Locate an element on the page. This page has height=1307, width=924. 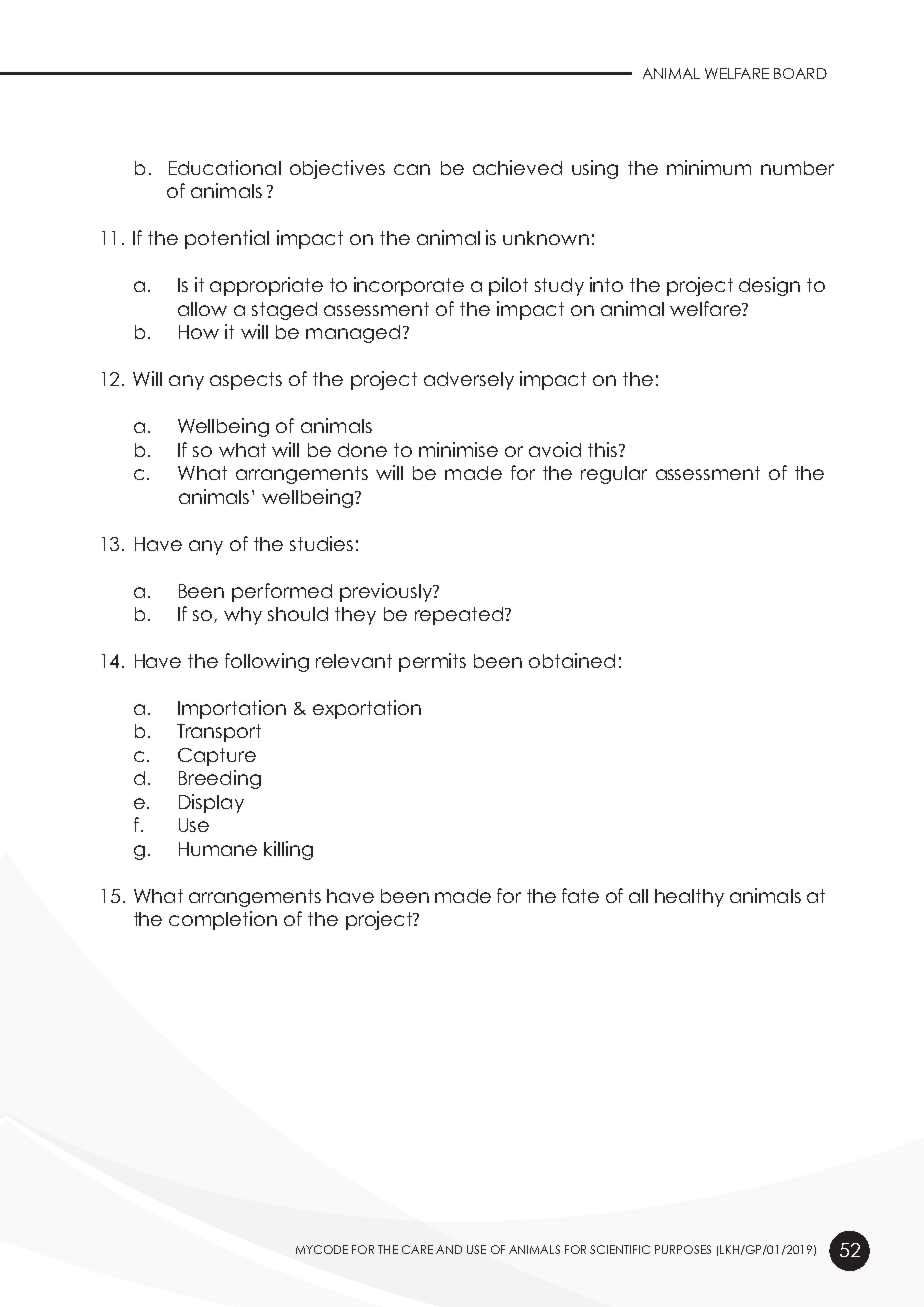
completion is located at coordinates (223, 920).
